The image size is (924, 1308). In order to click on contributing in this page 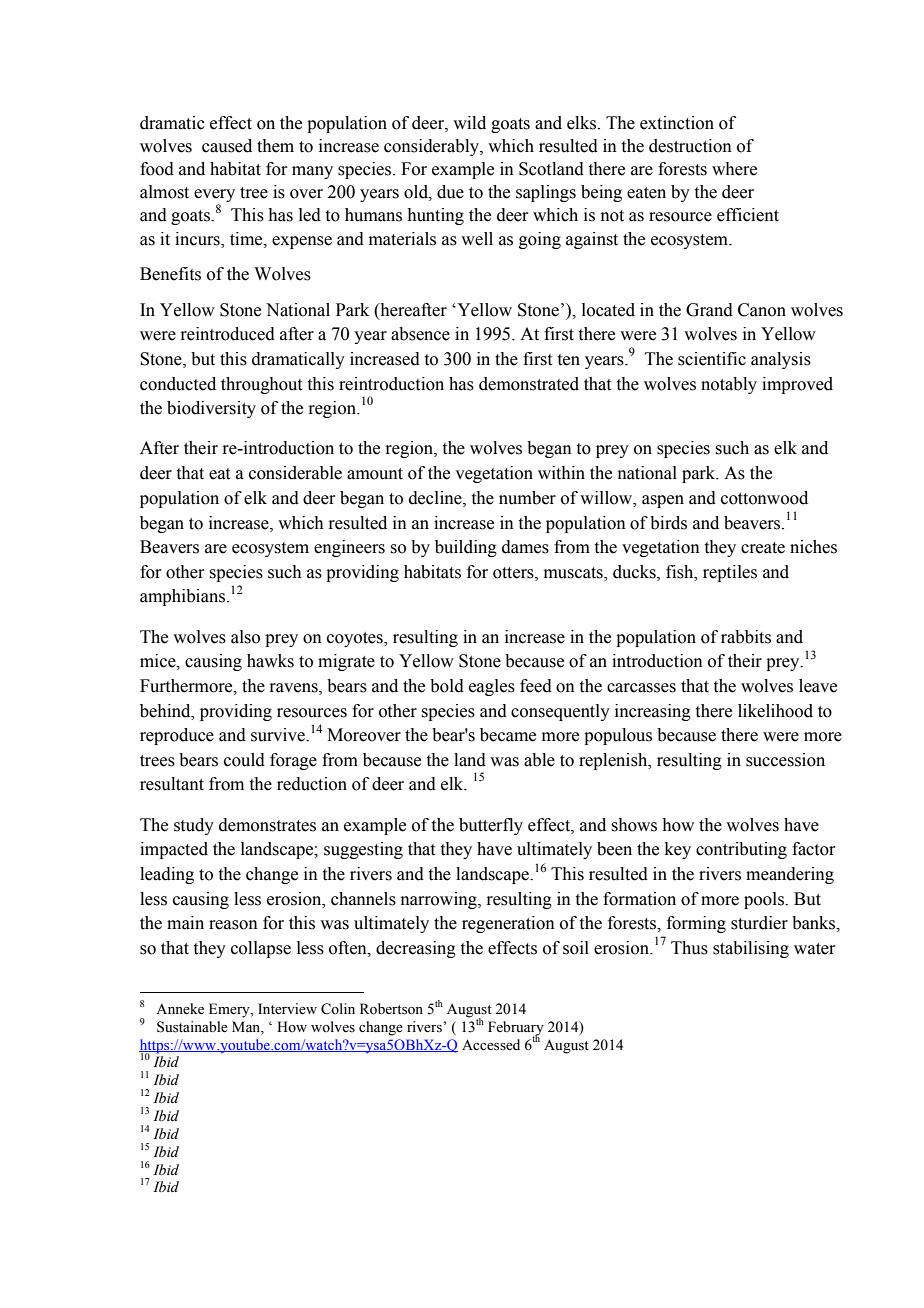, I will do `click(741, 850)`.
